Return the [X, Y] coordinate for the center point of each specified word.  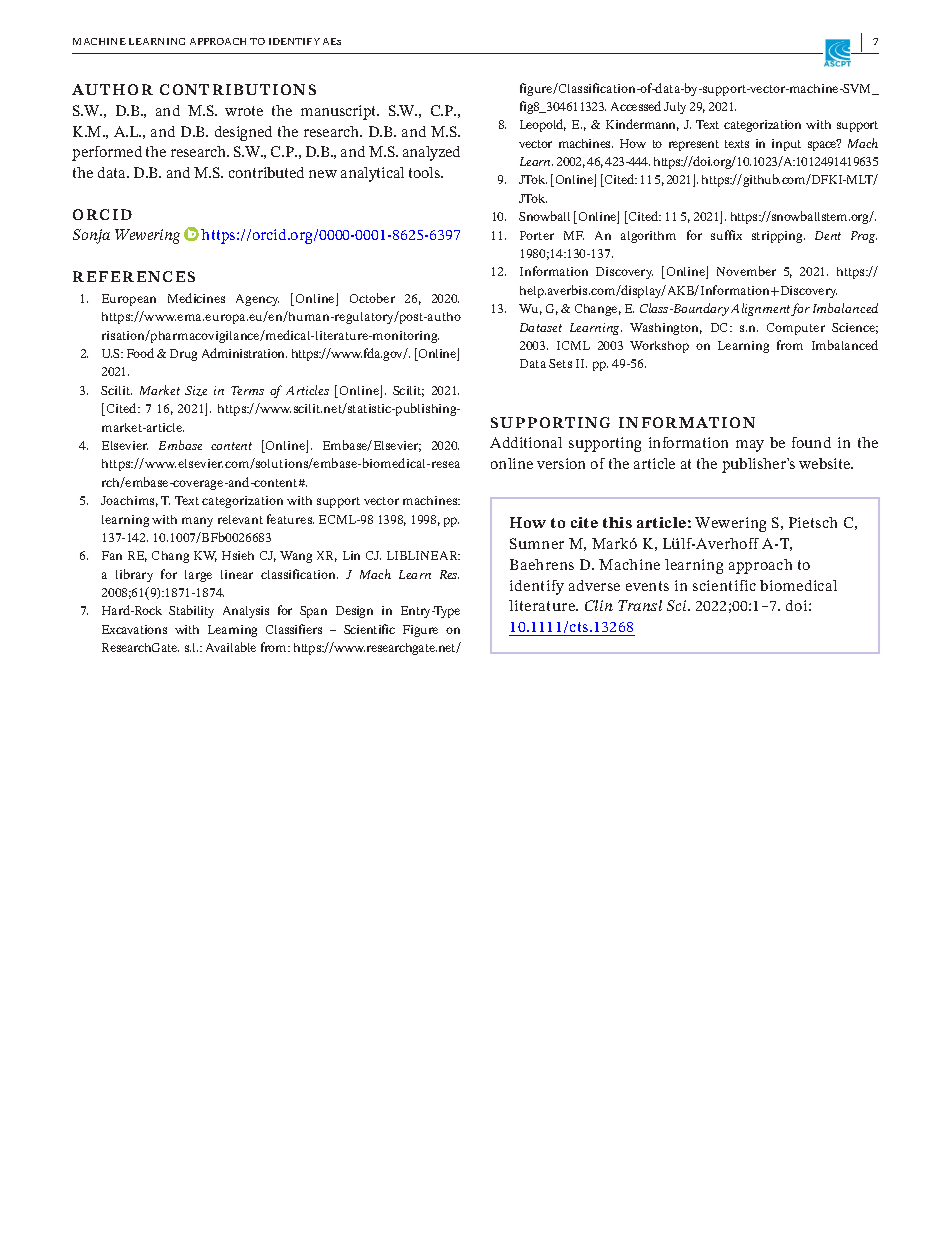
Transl [640, 605]
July [675, 108]
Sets [560, 363]
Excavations [134, 629]
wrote [244, 111]
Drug [183, 355]
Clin [599, 605]
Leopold [543, 125]
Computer [796, 329]
